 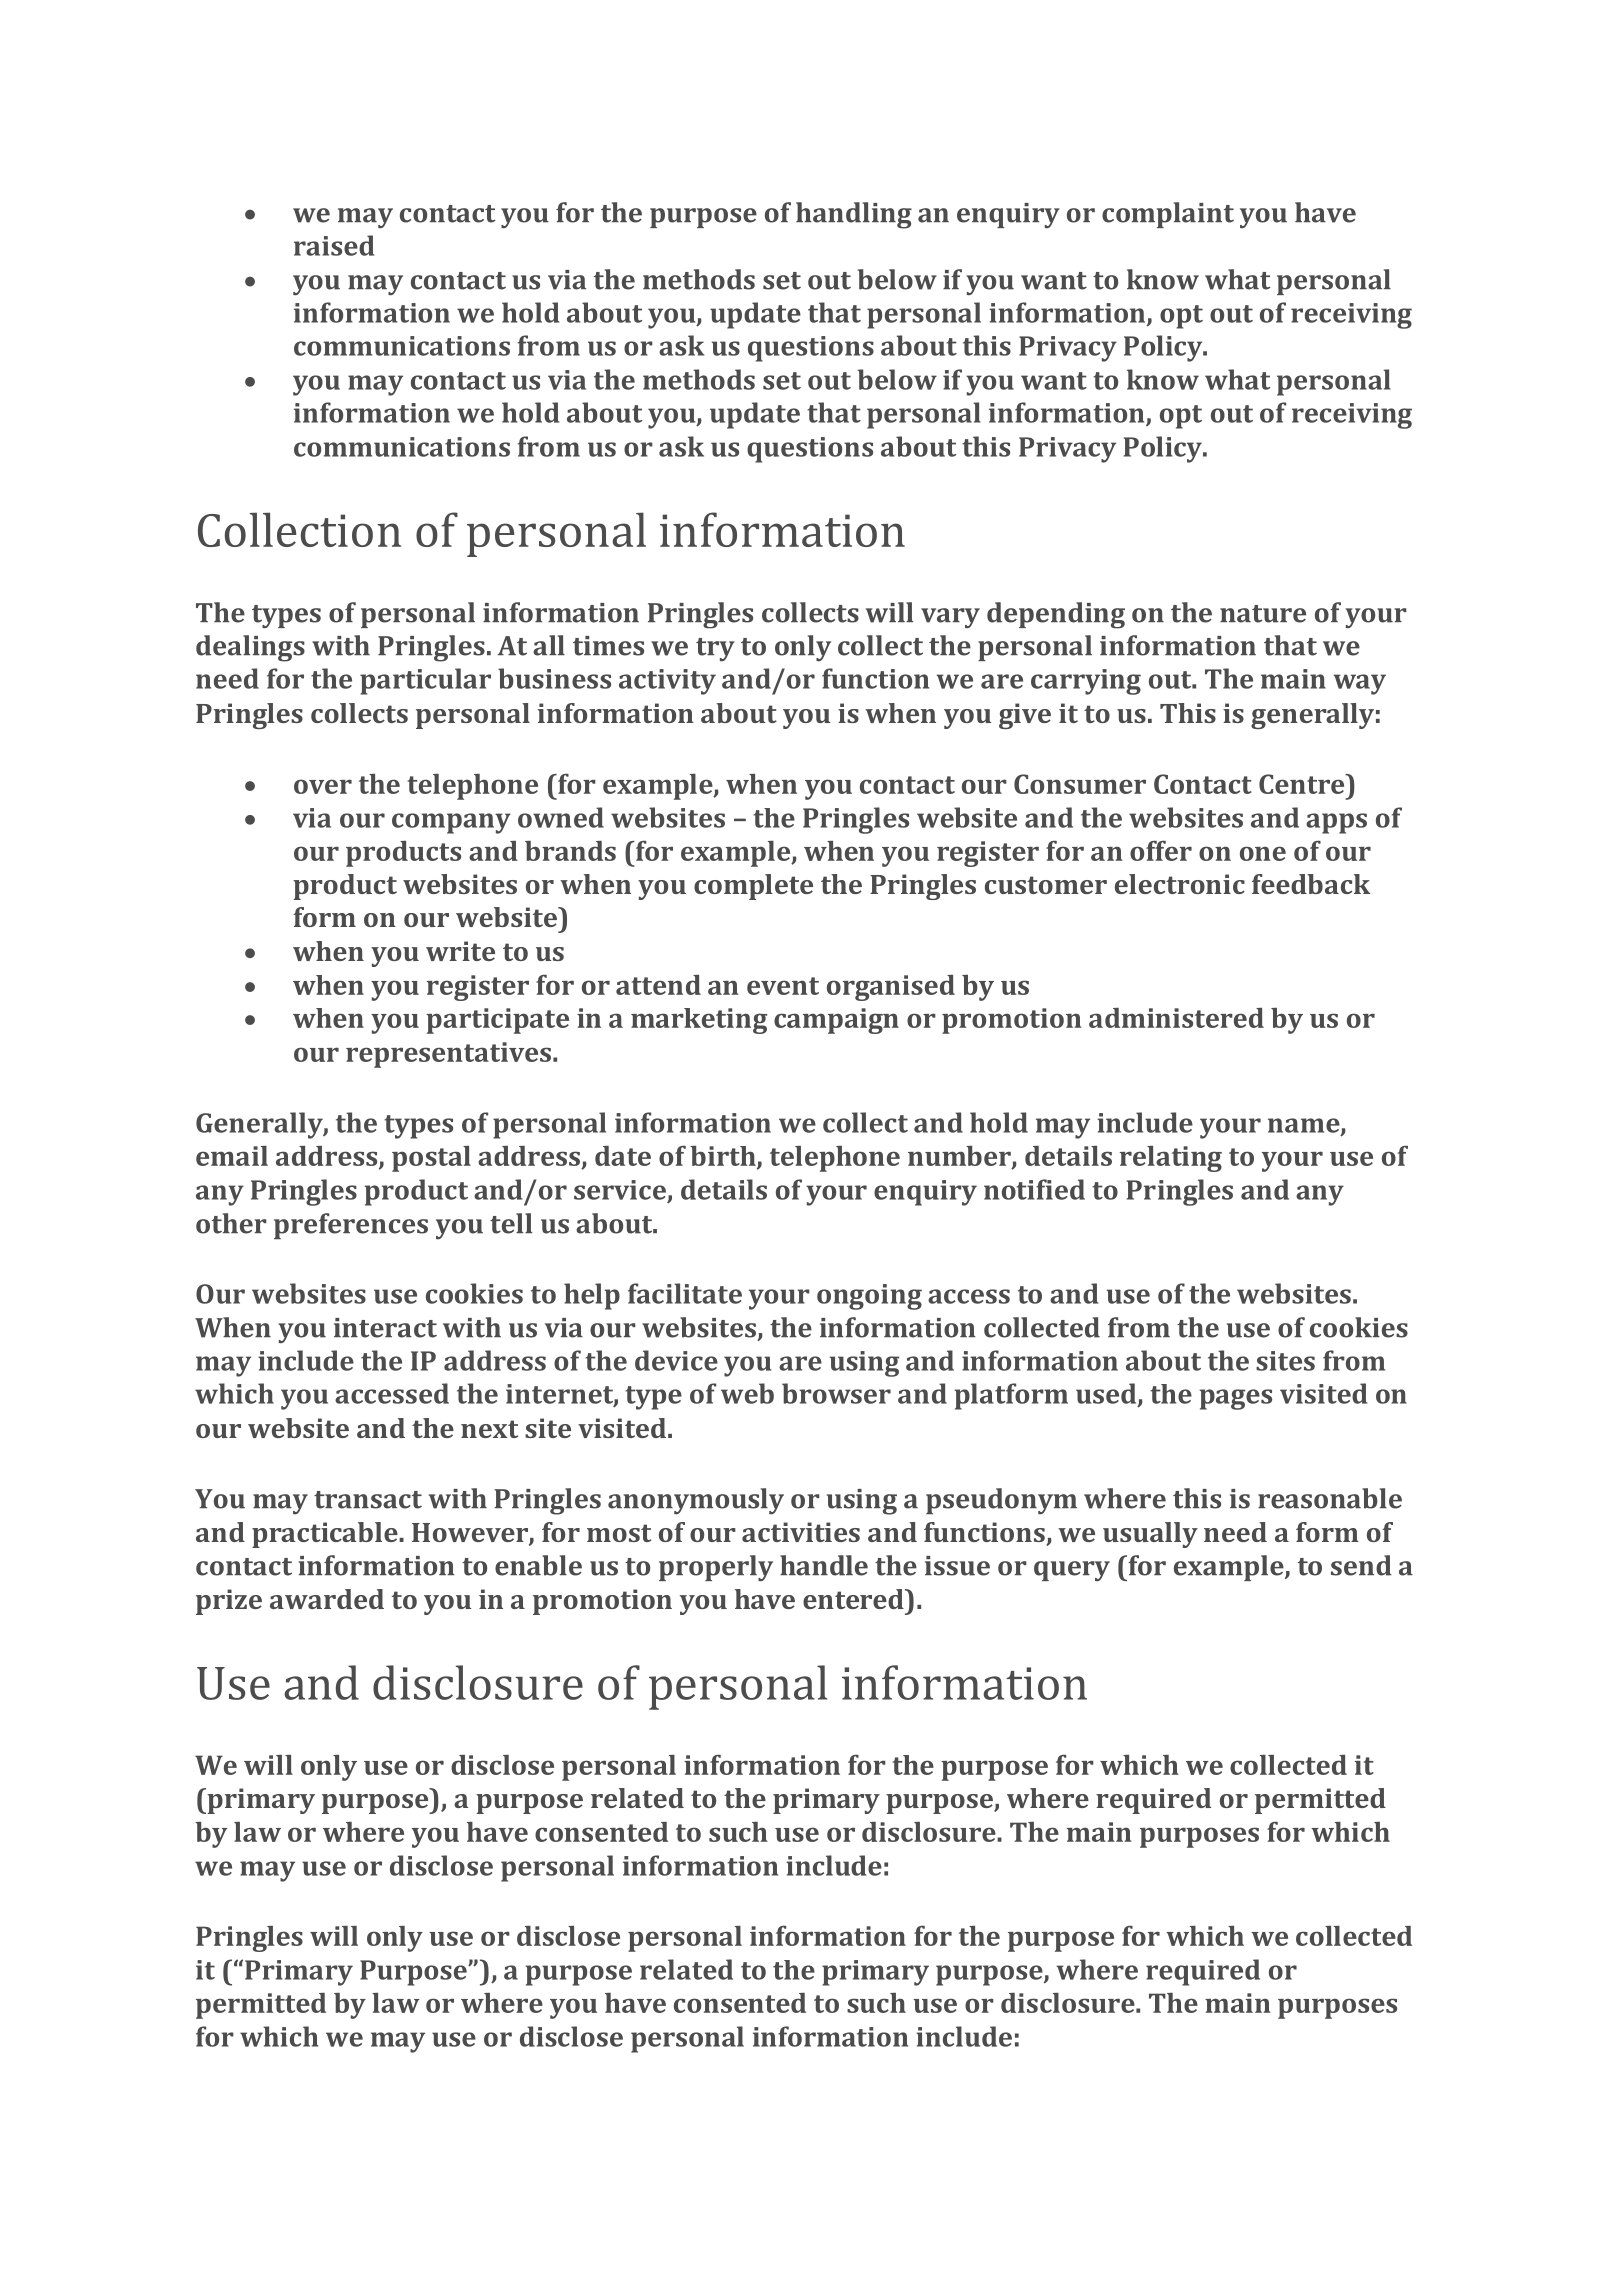 What do you see at coordinates (1263, 614) in the screenshot?
I see `nature` at bounding box center [1263, 614].
